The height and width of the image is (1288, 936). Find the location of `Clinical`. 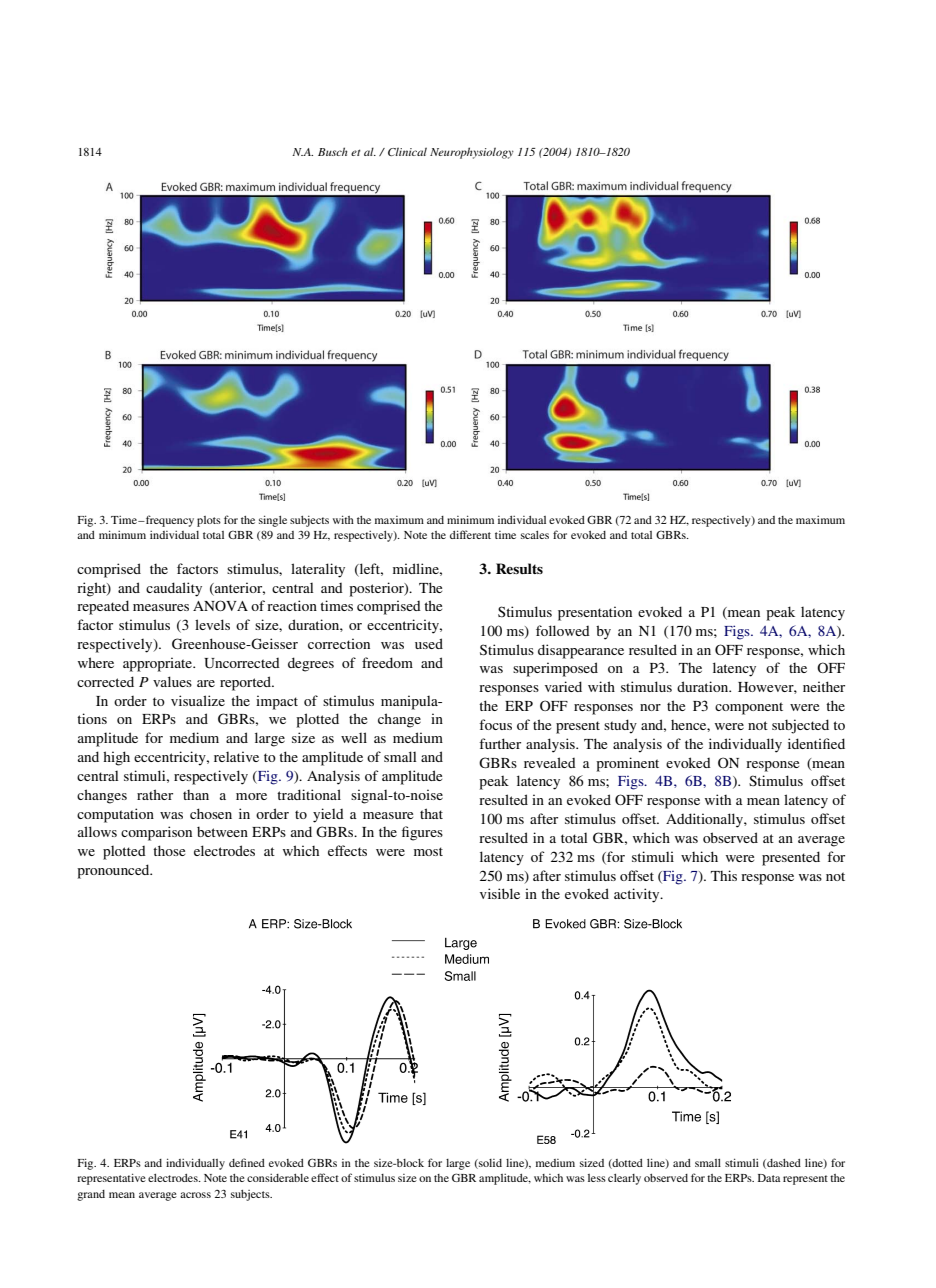

Clinical is located at coordinates (407, 151).
